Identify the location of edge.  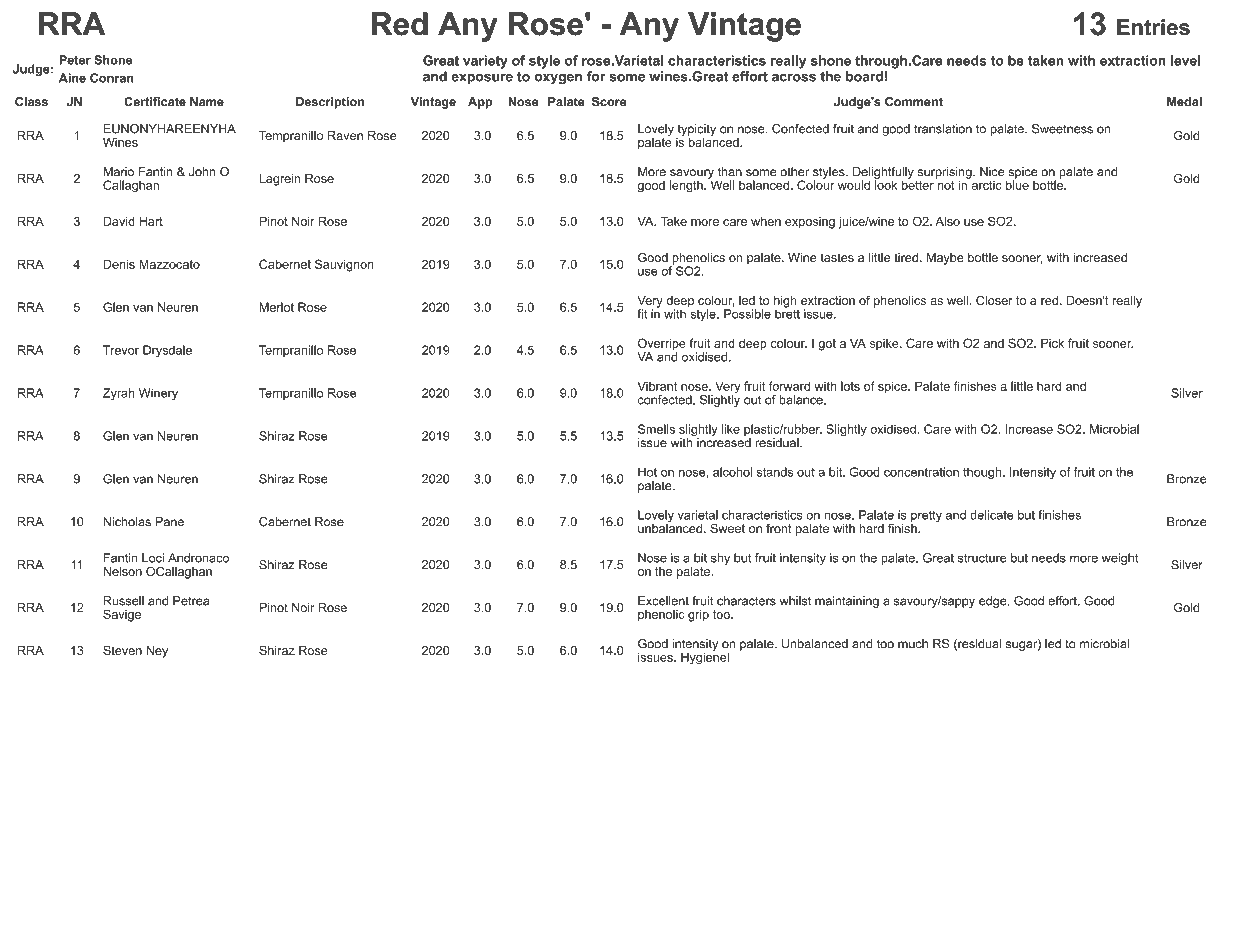
(994, 602).
